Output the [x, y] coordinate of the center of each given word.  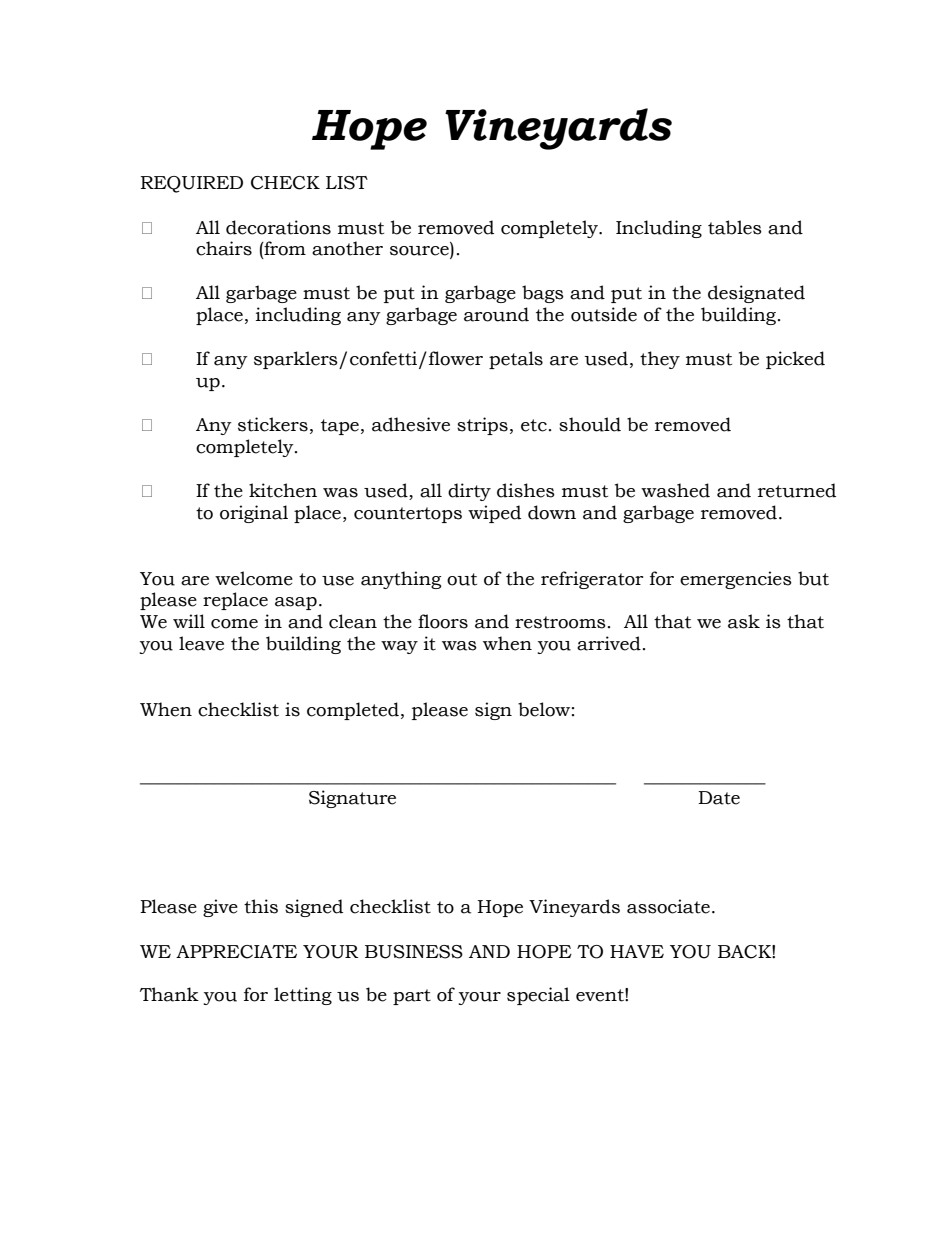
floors [443, 621]
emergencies [736, 580]
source [420, 252]
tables [735, 227]
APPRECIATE [236, 952]
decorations [278, 227]
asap [296, 603]
